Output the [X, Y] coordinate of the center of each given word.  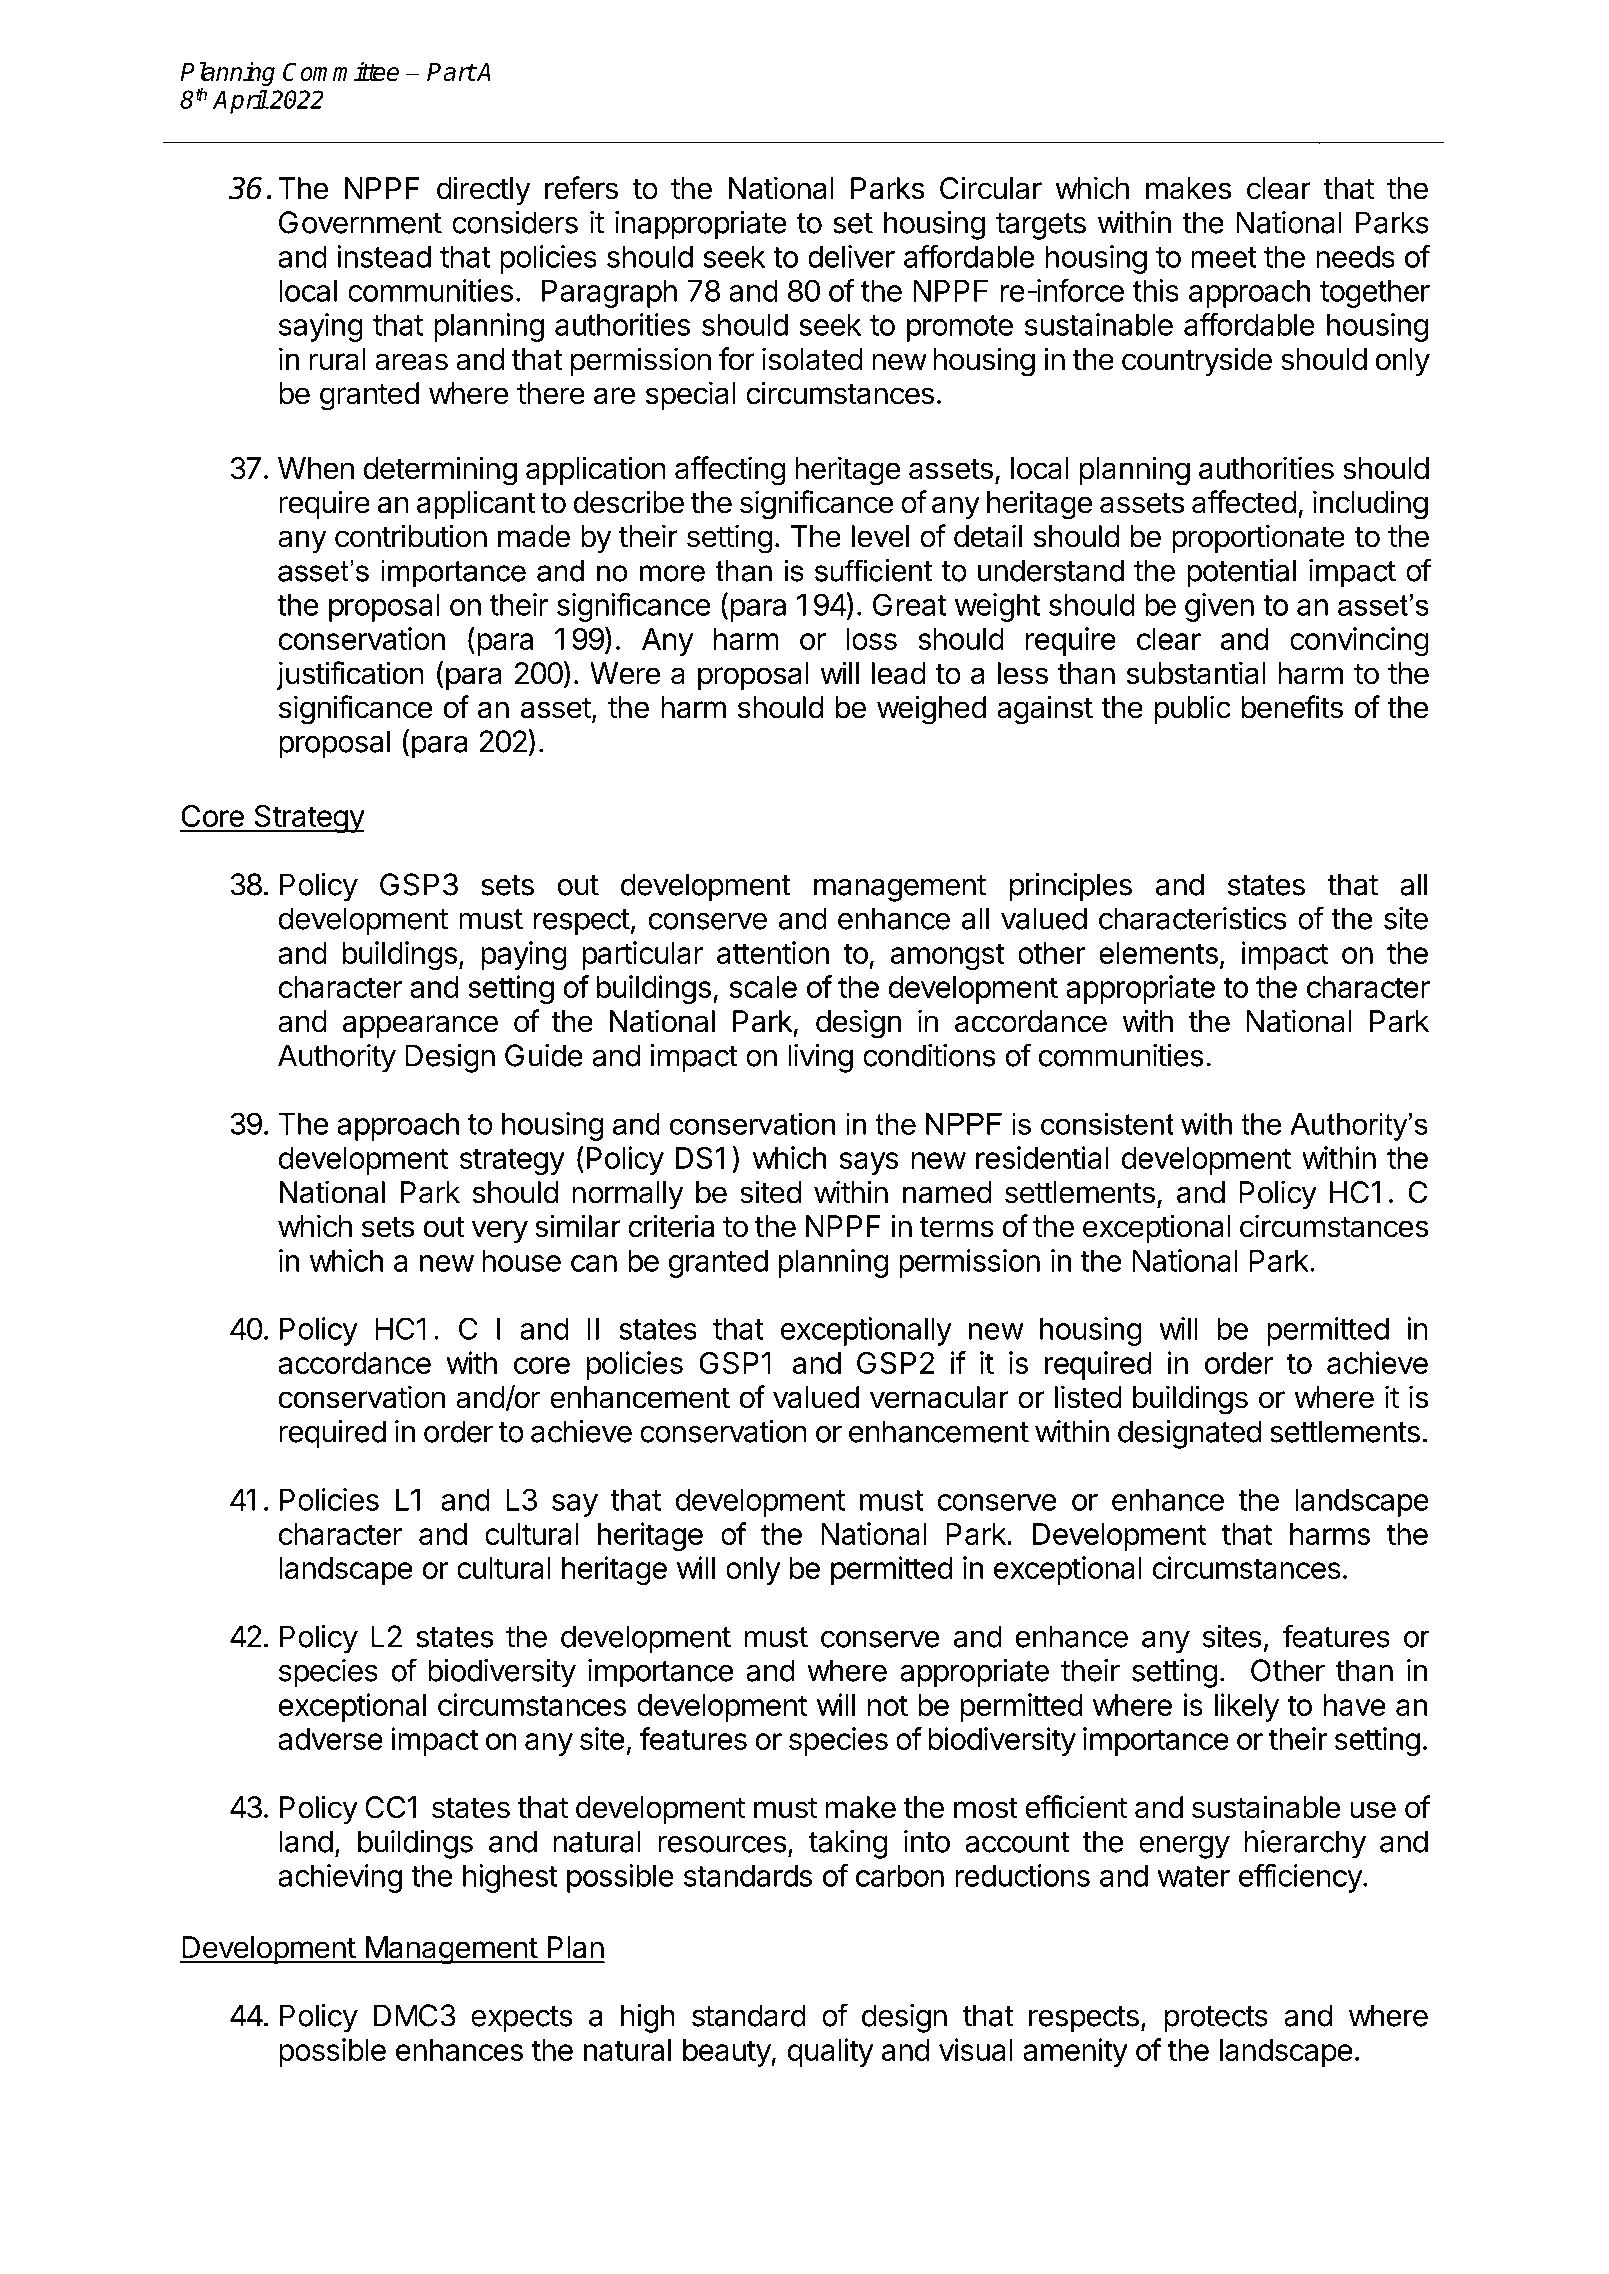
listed [1088, 1397]
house [521, 1260]
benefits [1292, 707]
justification [350, 675]
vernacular [939, 1397]
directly [483, 190]
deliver [851, 256]
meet [1224, 257]
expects [522, 2019]
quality [830, 2052]
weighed [931, 710]
